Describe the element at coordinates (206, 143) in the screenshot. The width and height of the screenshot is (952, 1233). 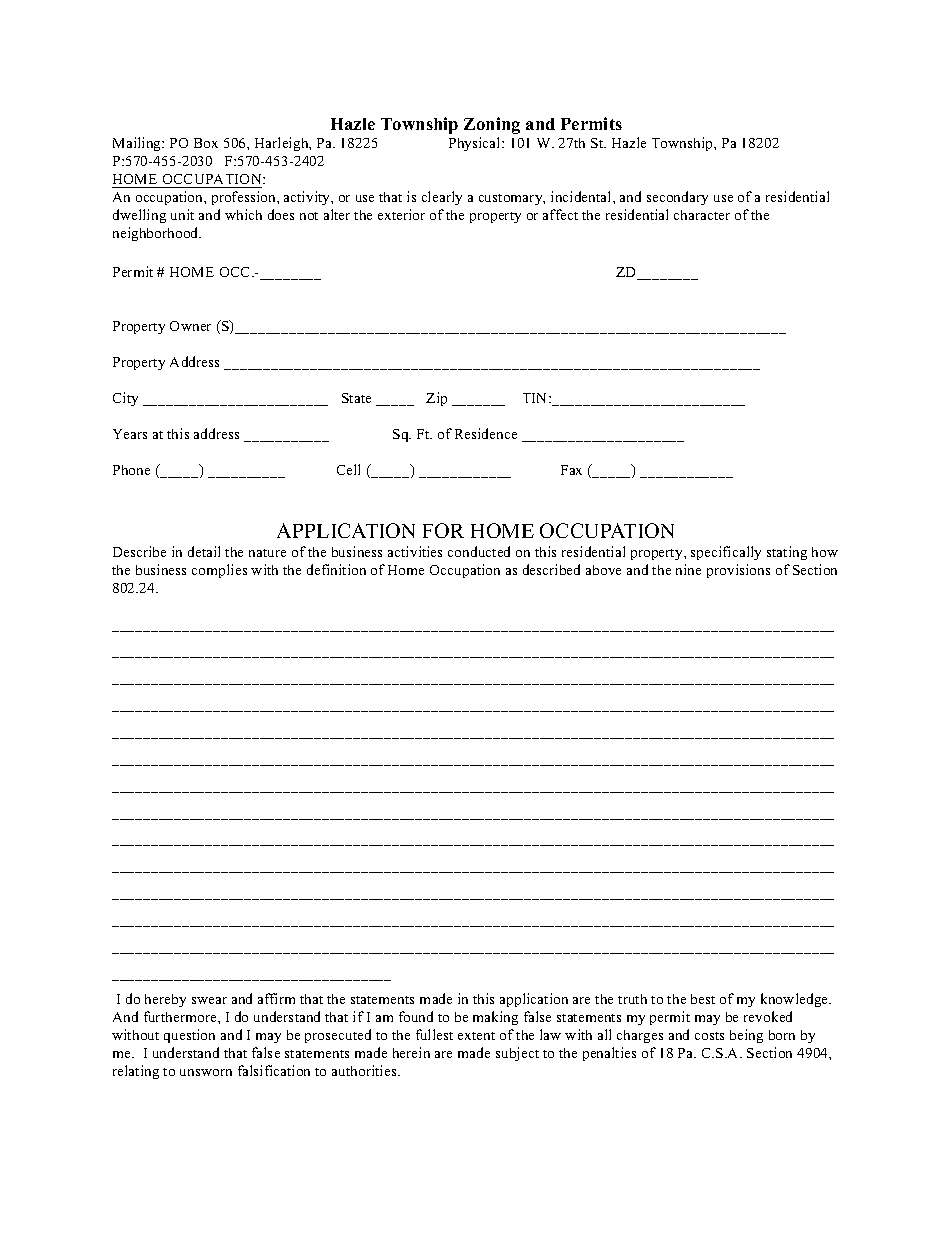
I see `Box` at that location.
